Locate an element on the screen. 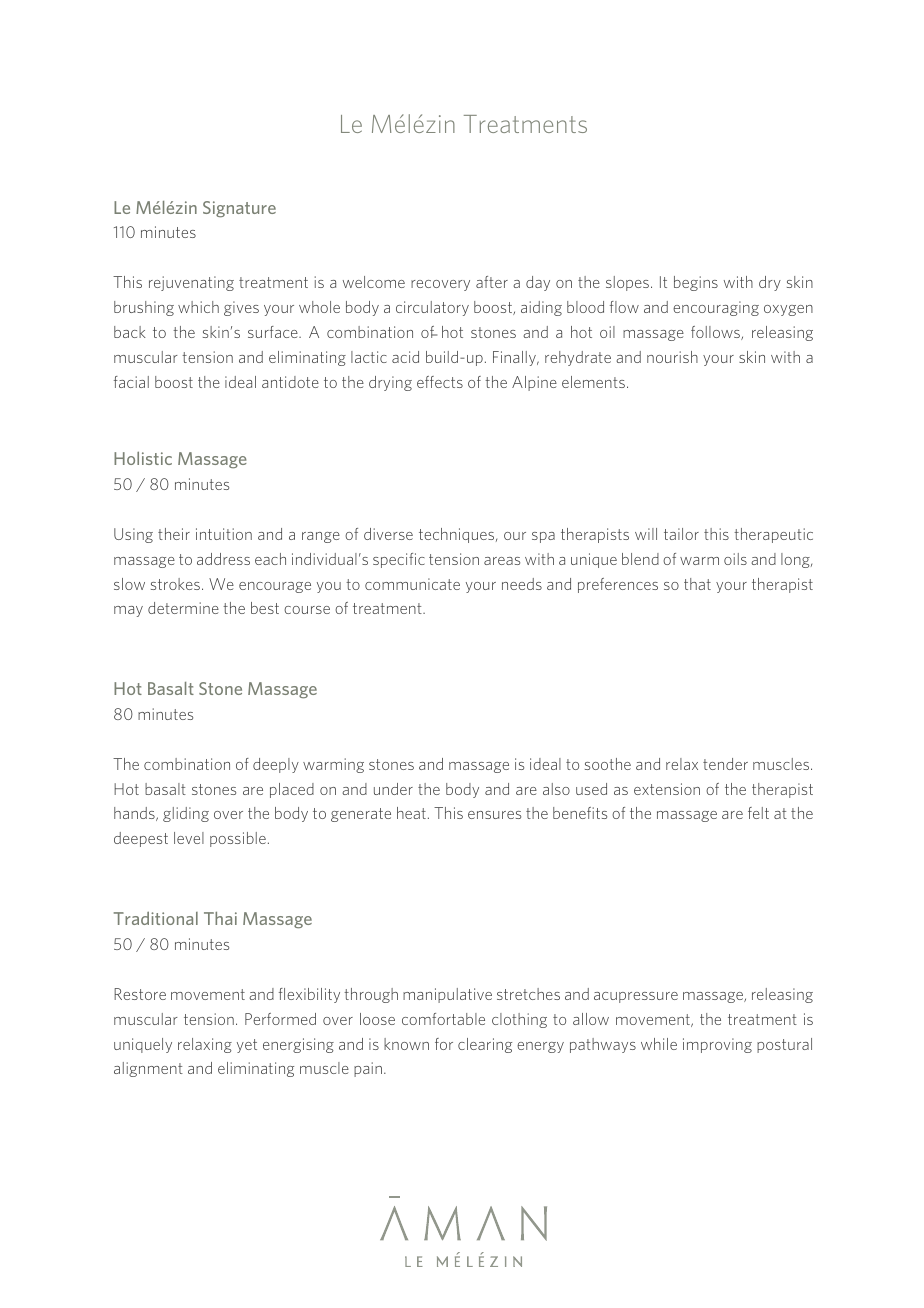 Image resolution: width=924 pixels, height=1308 pixels. that is located at coordinates (697, 584).
